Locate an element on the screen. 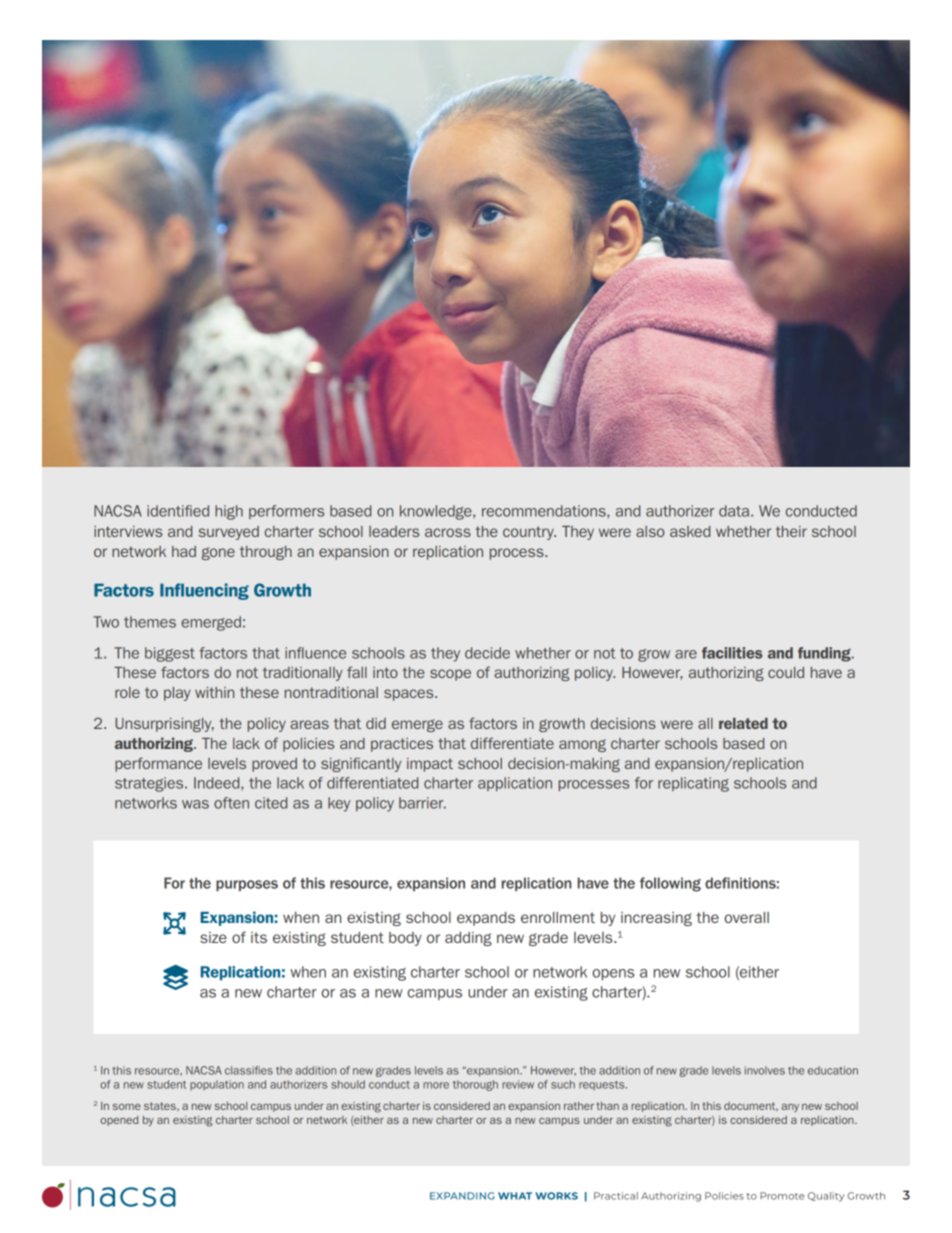 The height and width of the screenshot is (1233, 952). following is located at coordinates (670, 884).
